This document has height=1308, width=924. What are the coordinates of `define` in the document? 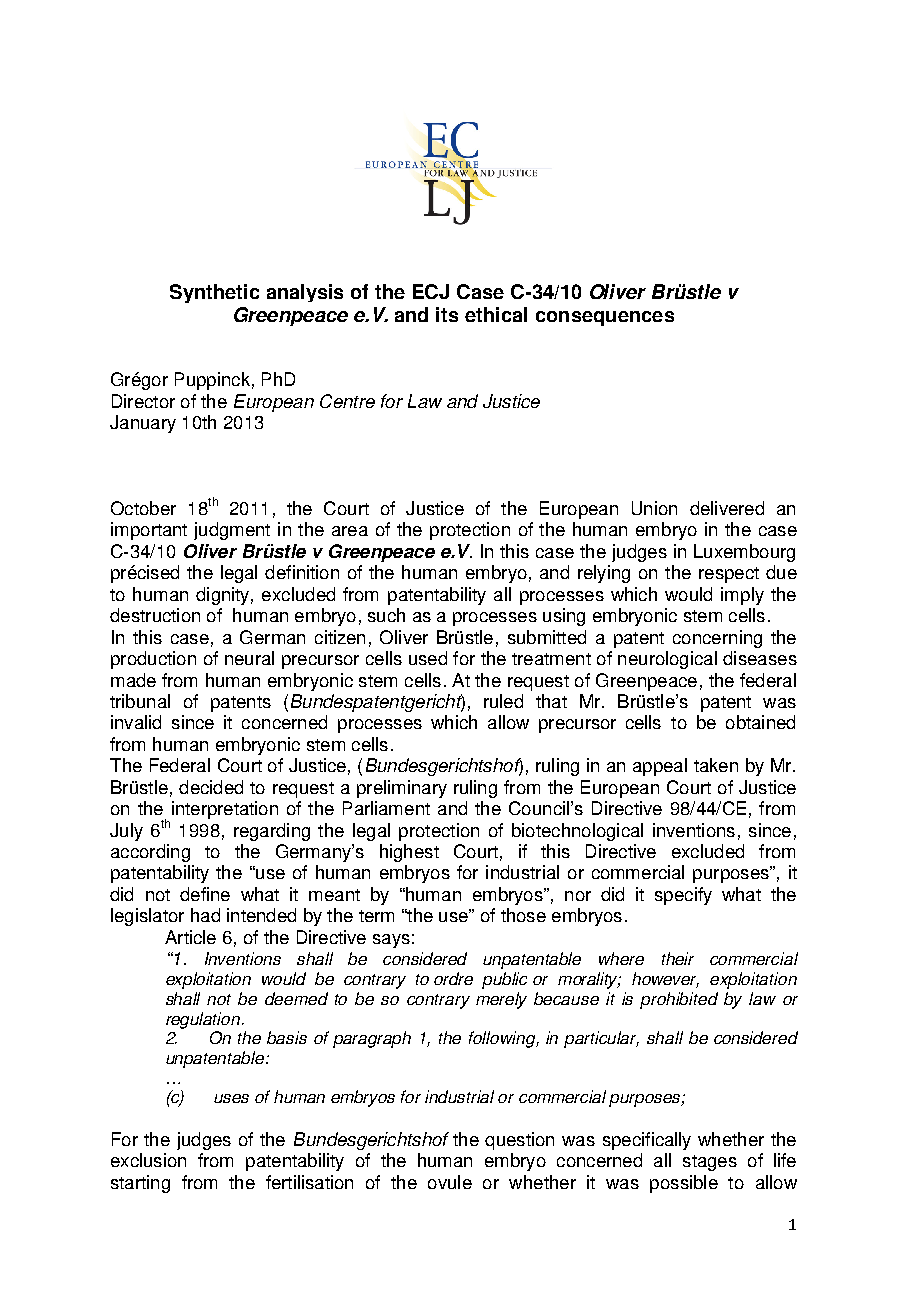 It's located at (205, 894).
